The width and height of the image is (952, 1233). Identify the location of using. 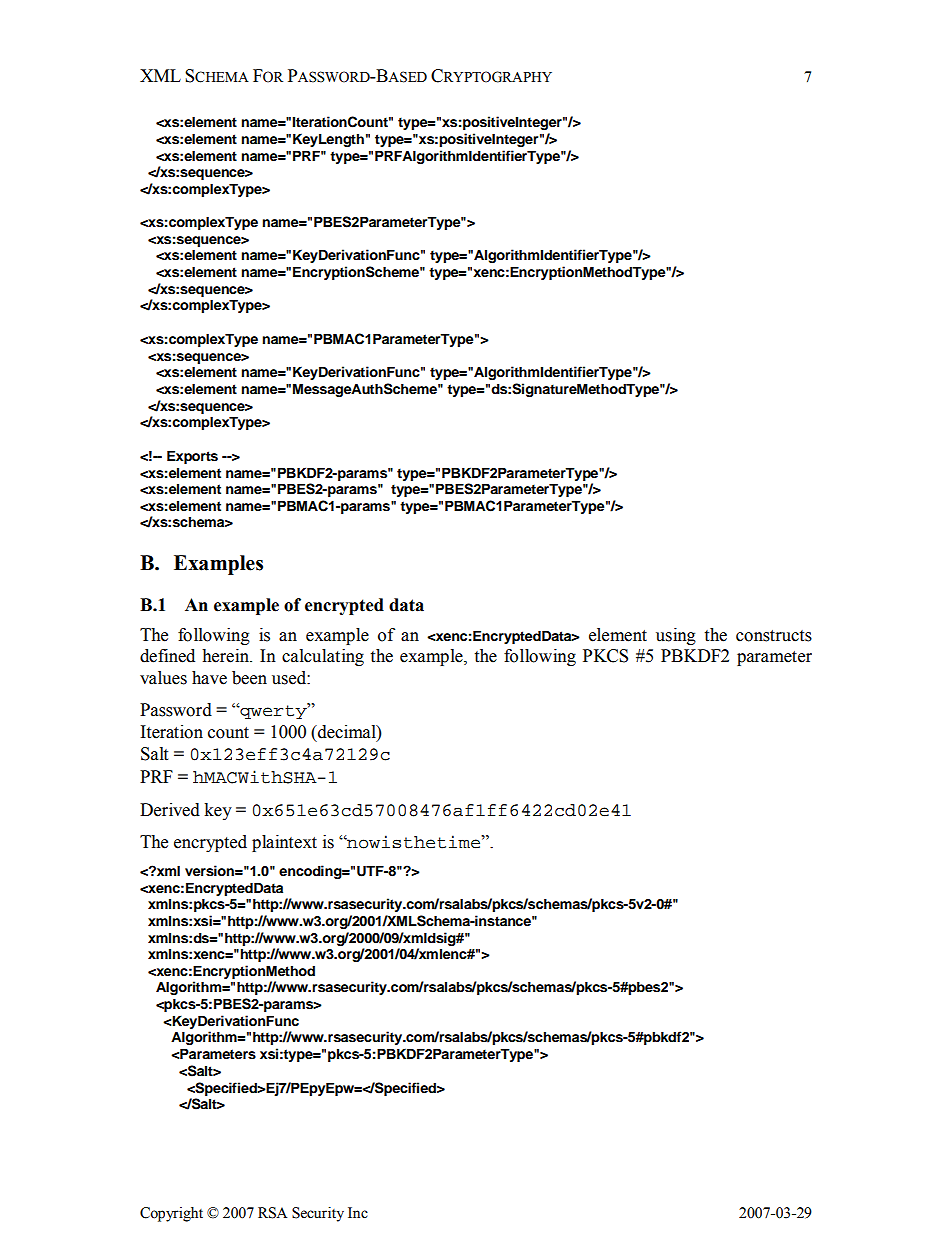
(676, 636).
